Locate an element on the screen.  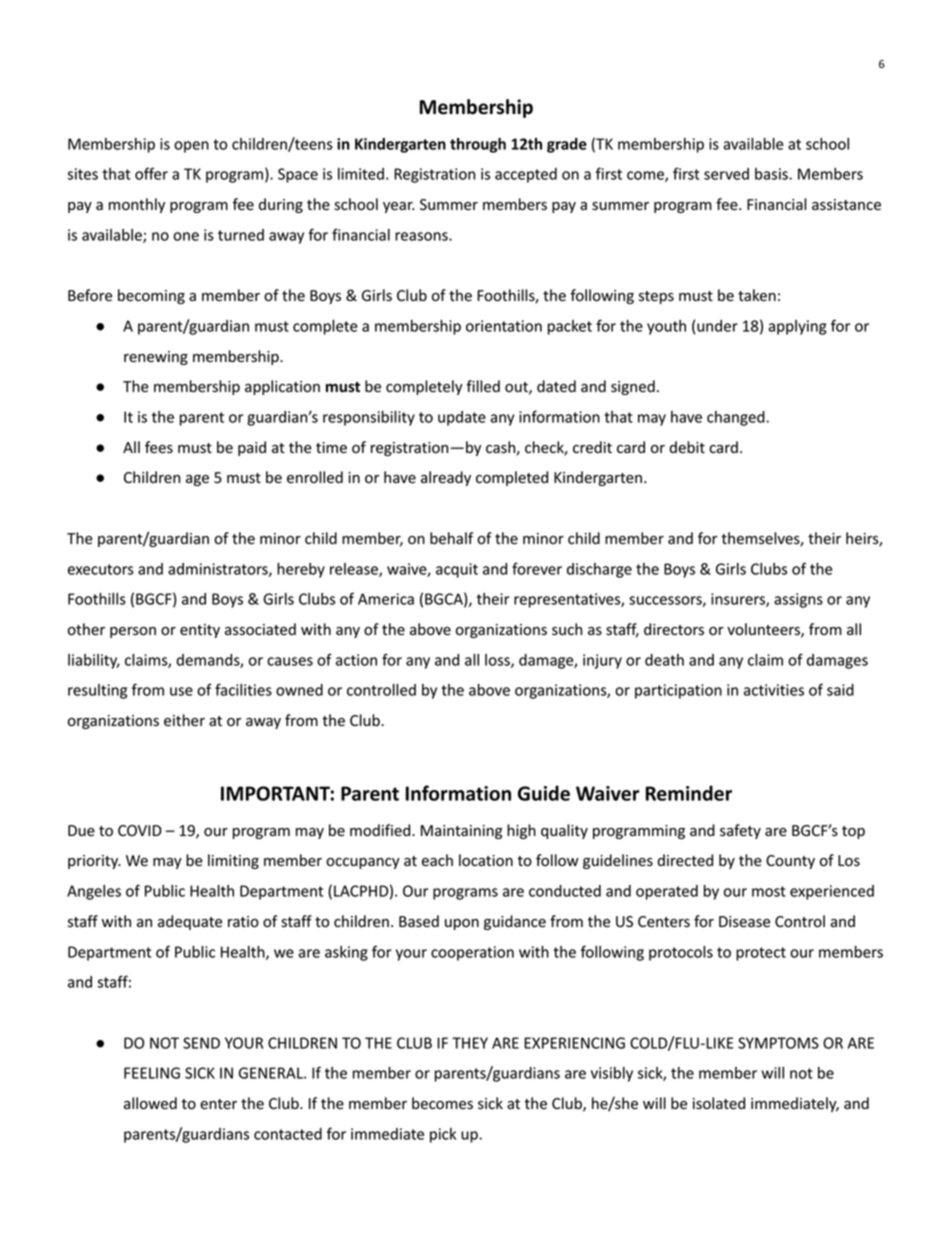
most is located at coordinates (769, 891).
